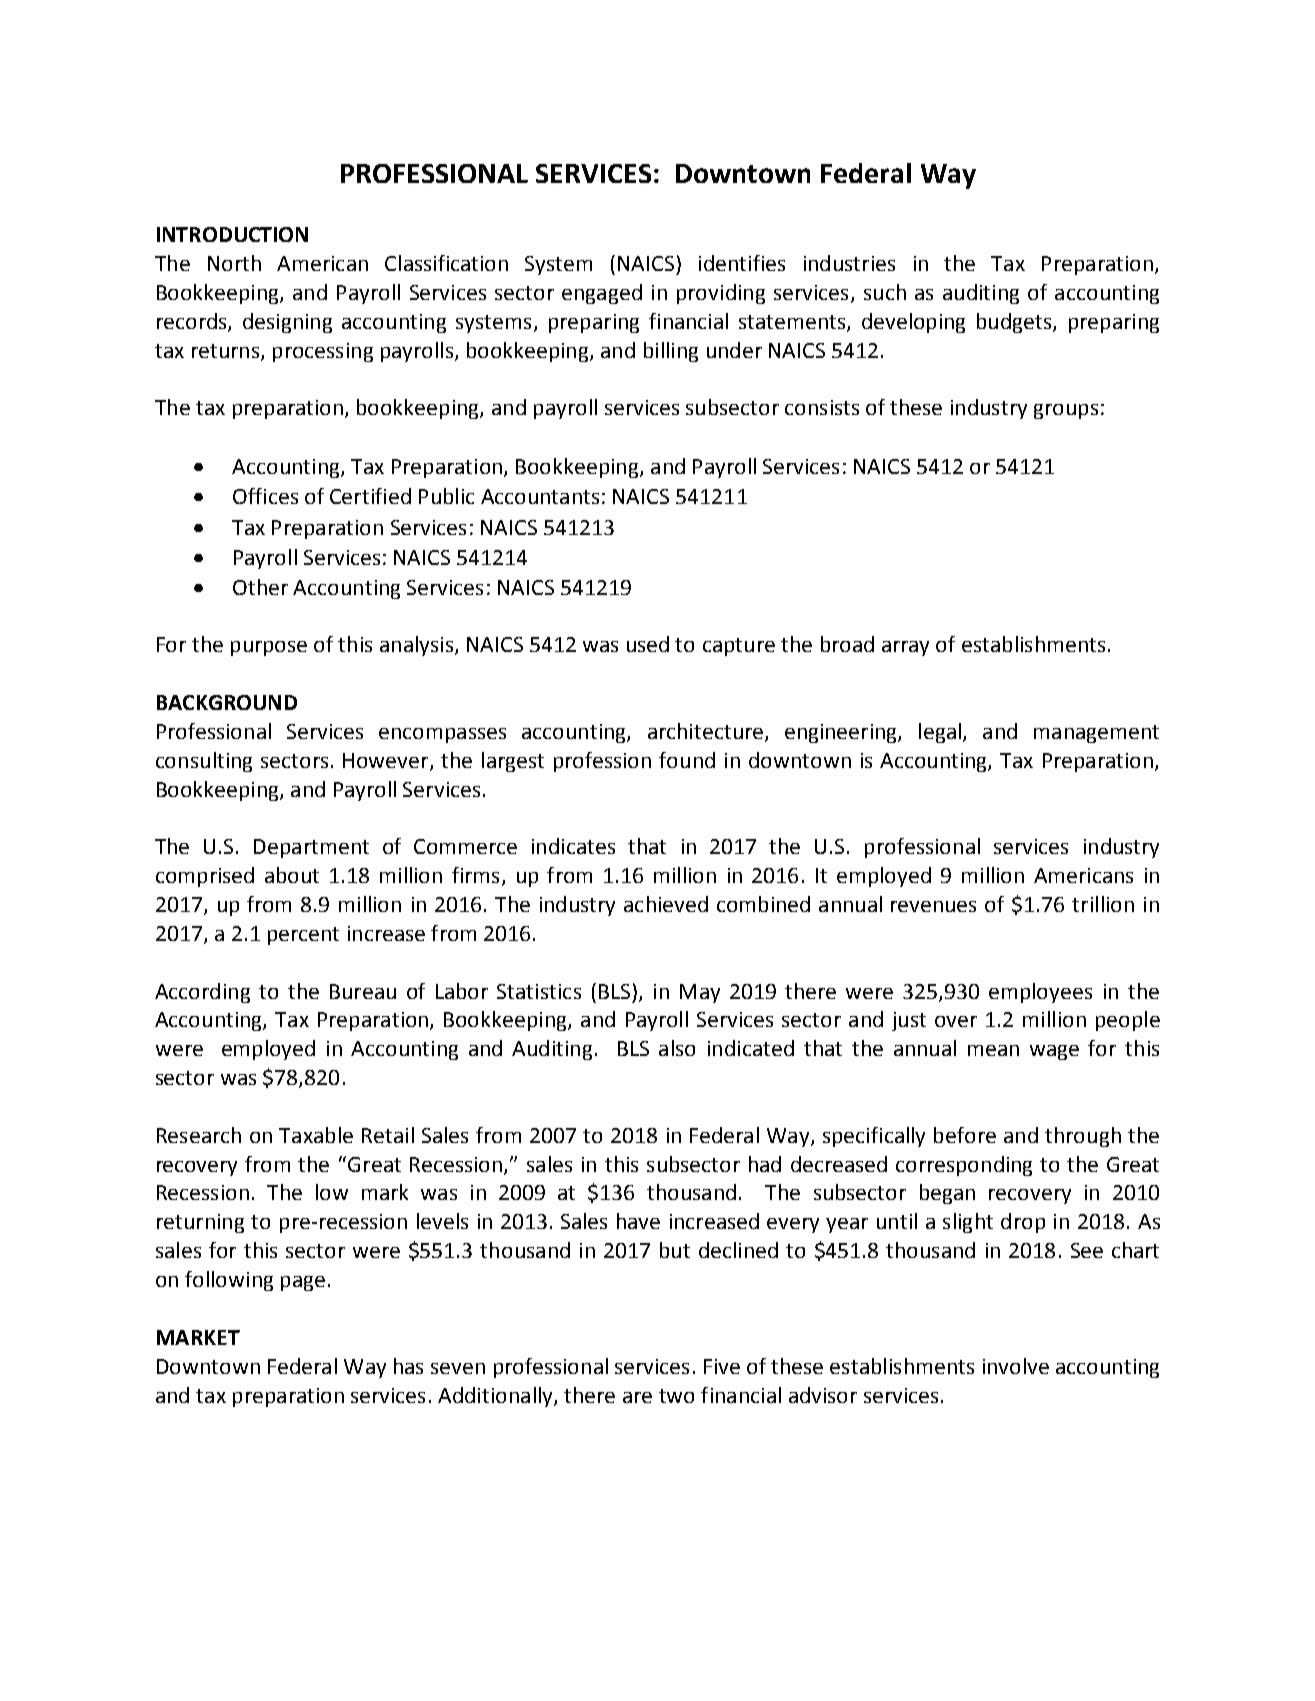 This screenshot has width=1315, height=1701. I want to click on May, so click(700, 993).
